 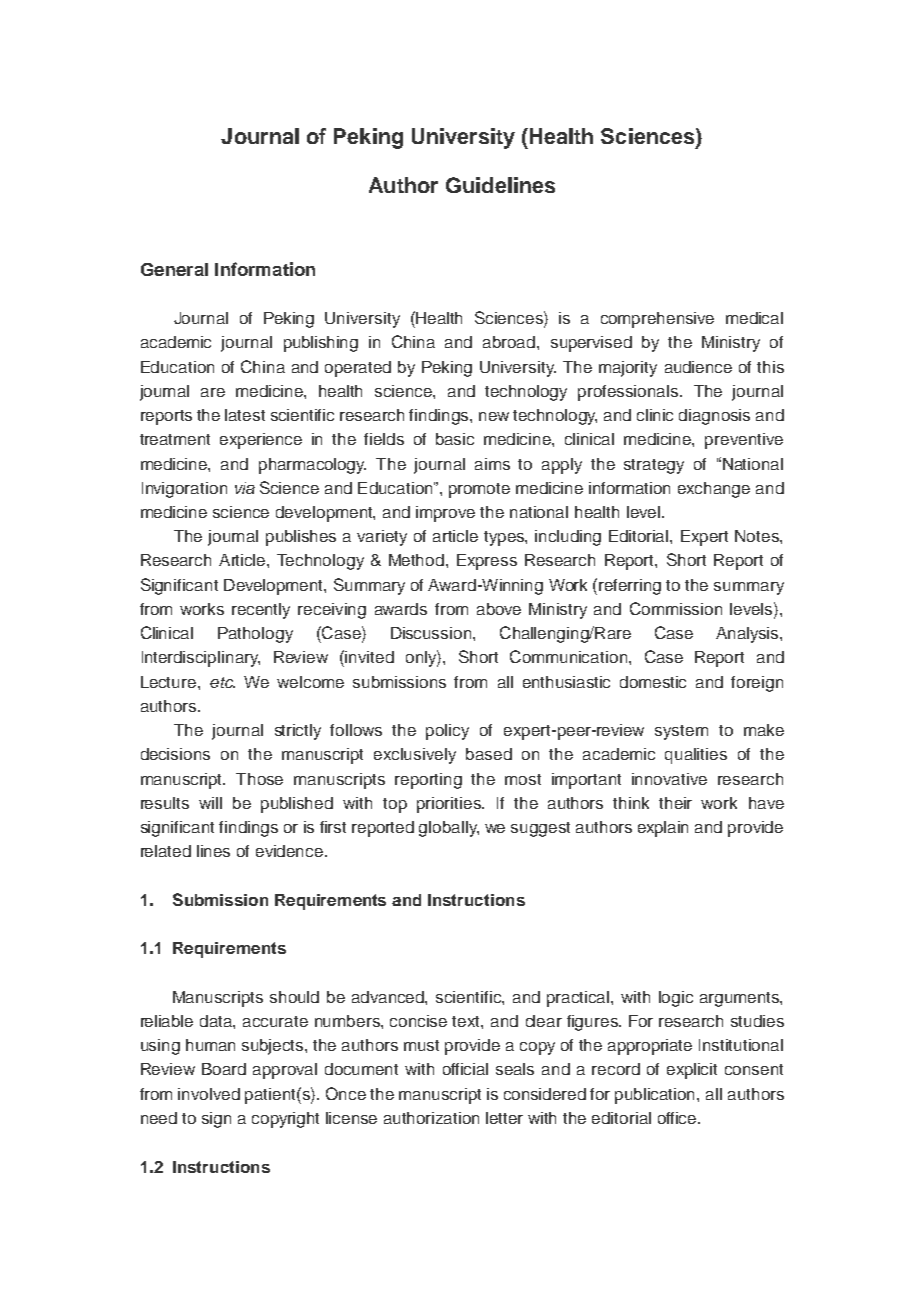 What do you see at coordinates (449, 829) in the screenshot?
I see `globally` at bounding box center [449, 829].
